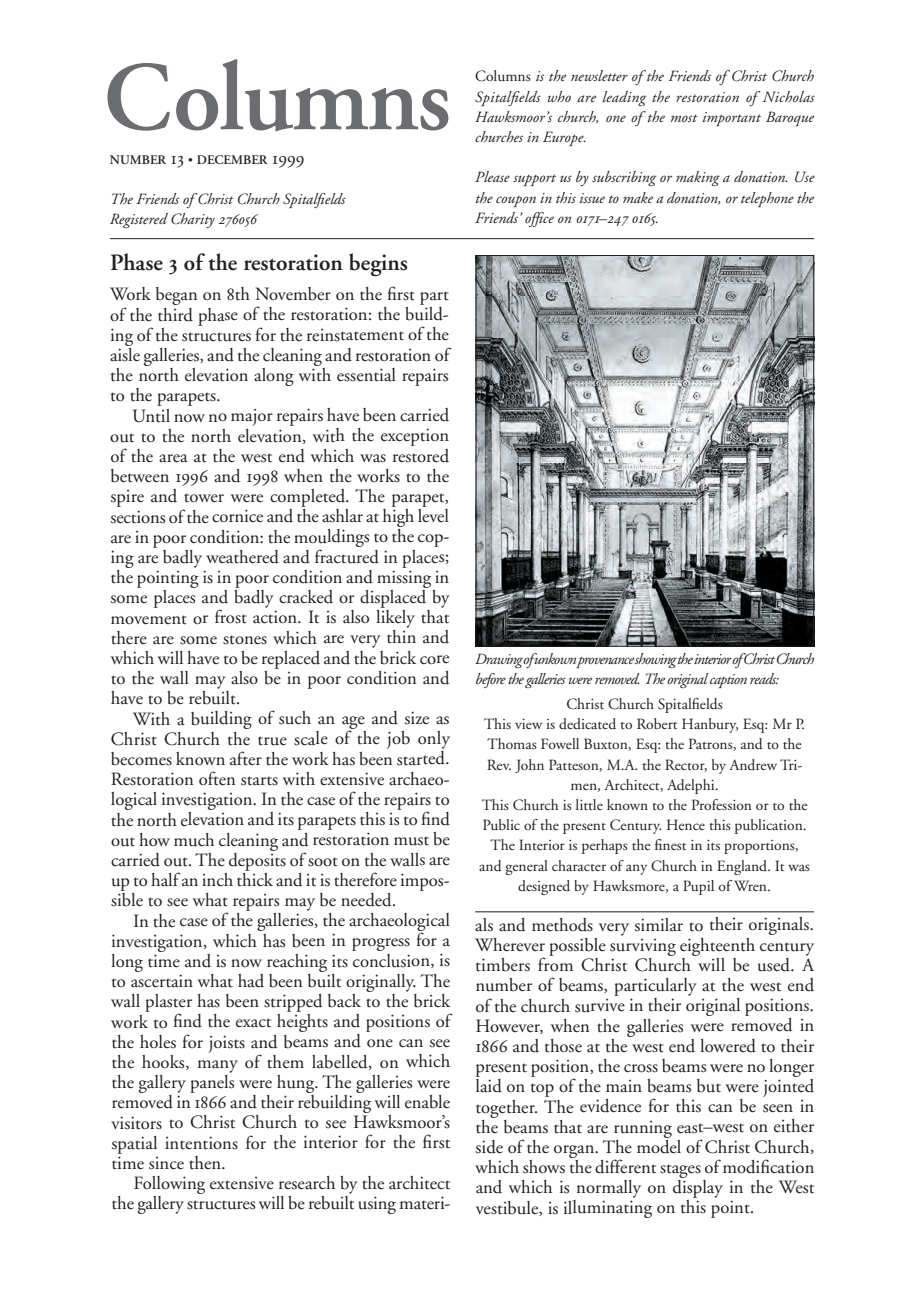 This document has width=924, height=1308. What do you see at coordinates (206, 1163) in the document?
I see `then` at bounding box center [206, 1163].
